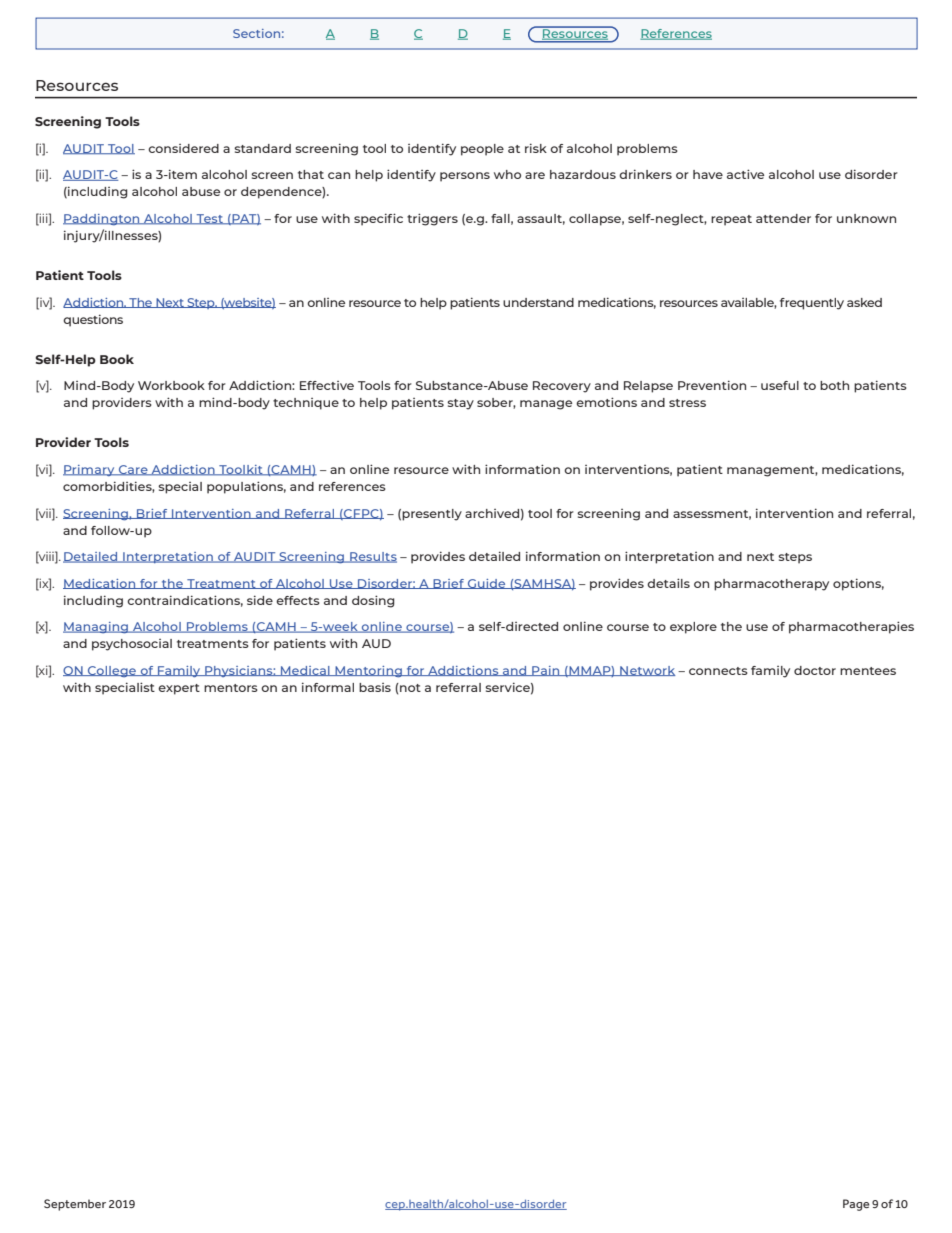 This page has width=952, height=1233. What do you see at coordinates (465, 177) in the page?
I see `persons` at bounding box center [465, 177].
